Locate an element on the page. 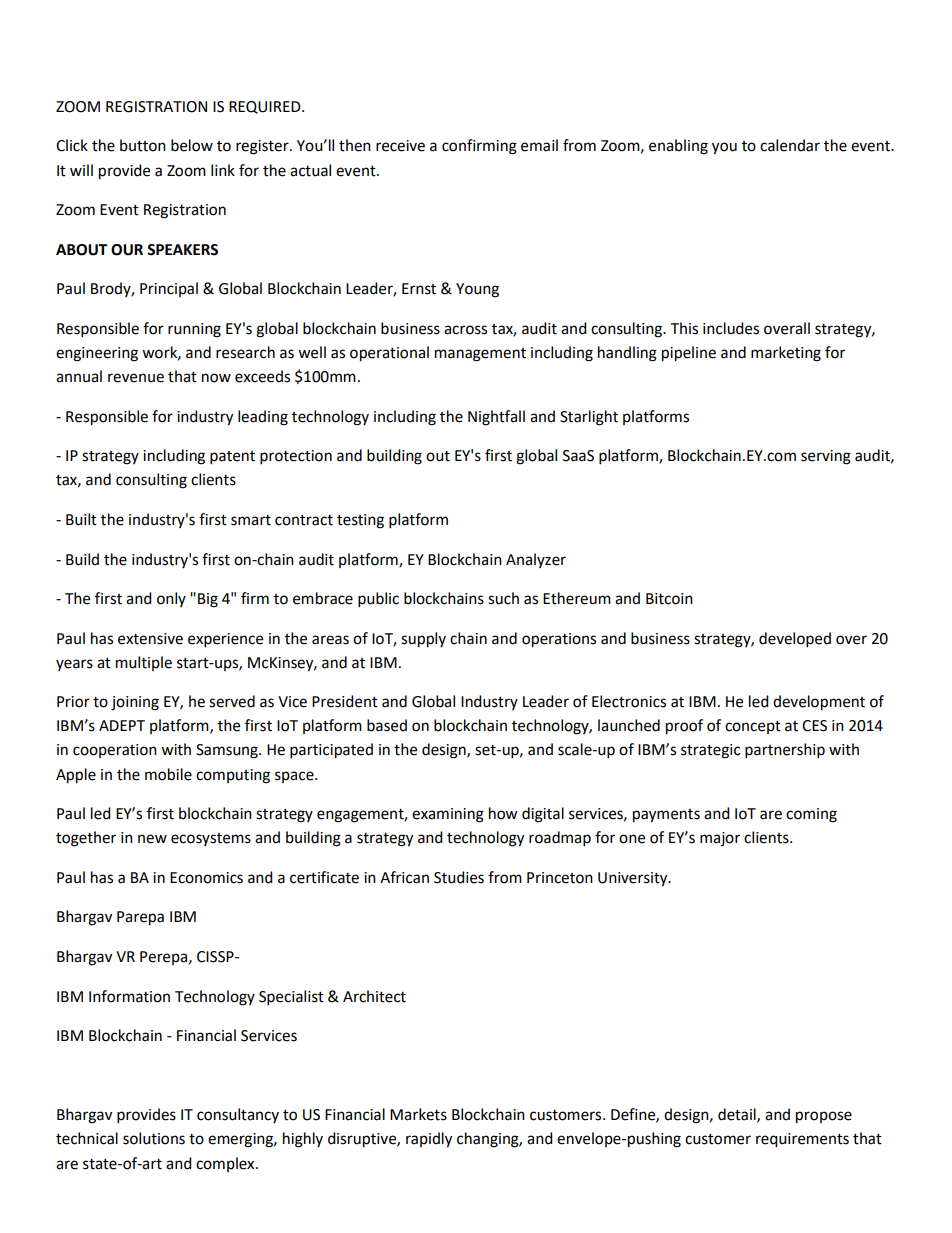 Image resolution: width=952 pixels, height=1233 pixels. requirements is located at coordinates (802, 1140).
